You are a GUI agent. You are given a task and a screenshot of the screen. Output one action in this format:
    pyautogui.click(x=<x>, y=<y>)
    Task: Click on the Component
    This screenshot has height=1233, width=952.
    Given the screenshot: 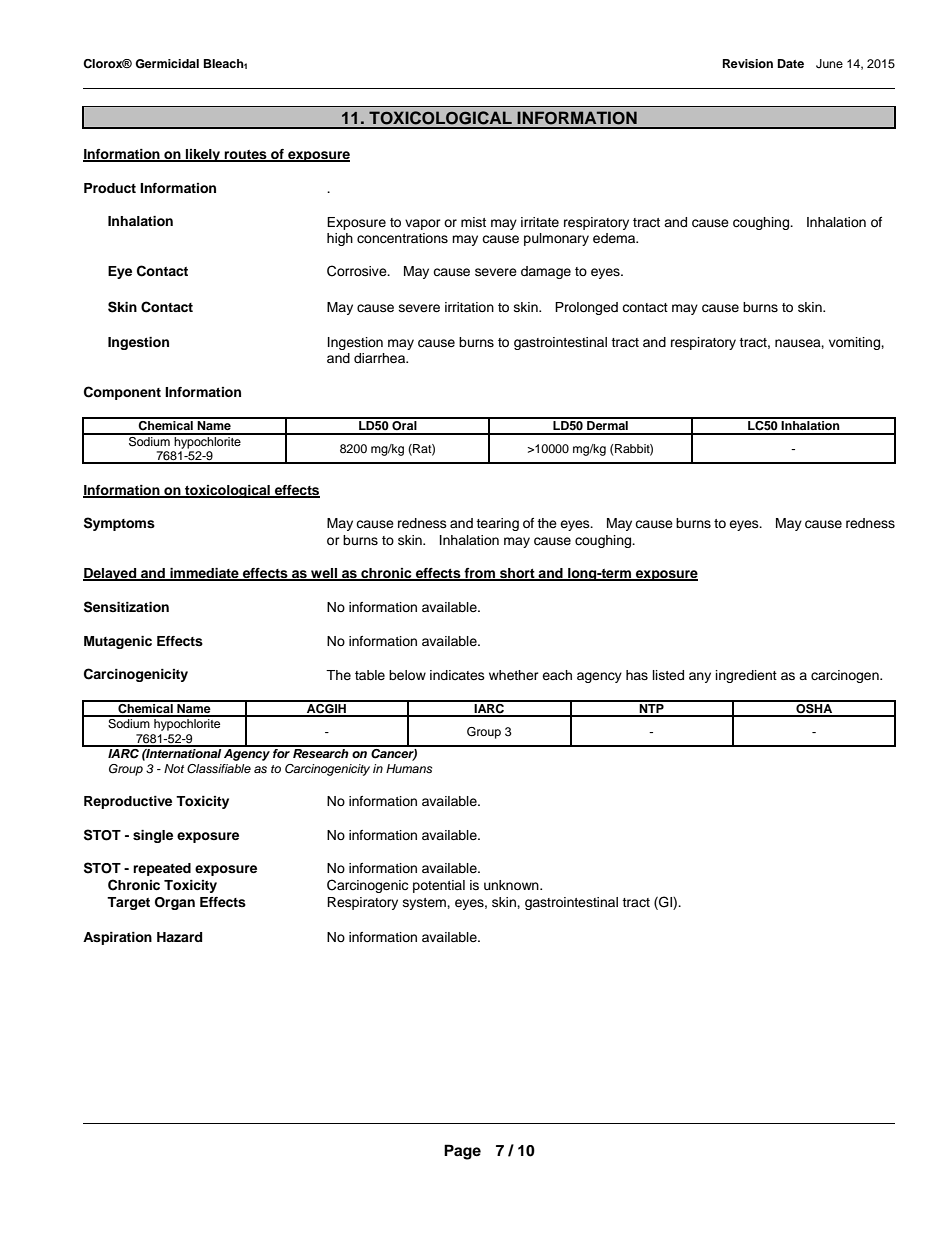 What is the action you would take?
    pyautogui.click(x=122, y=393)
